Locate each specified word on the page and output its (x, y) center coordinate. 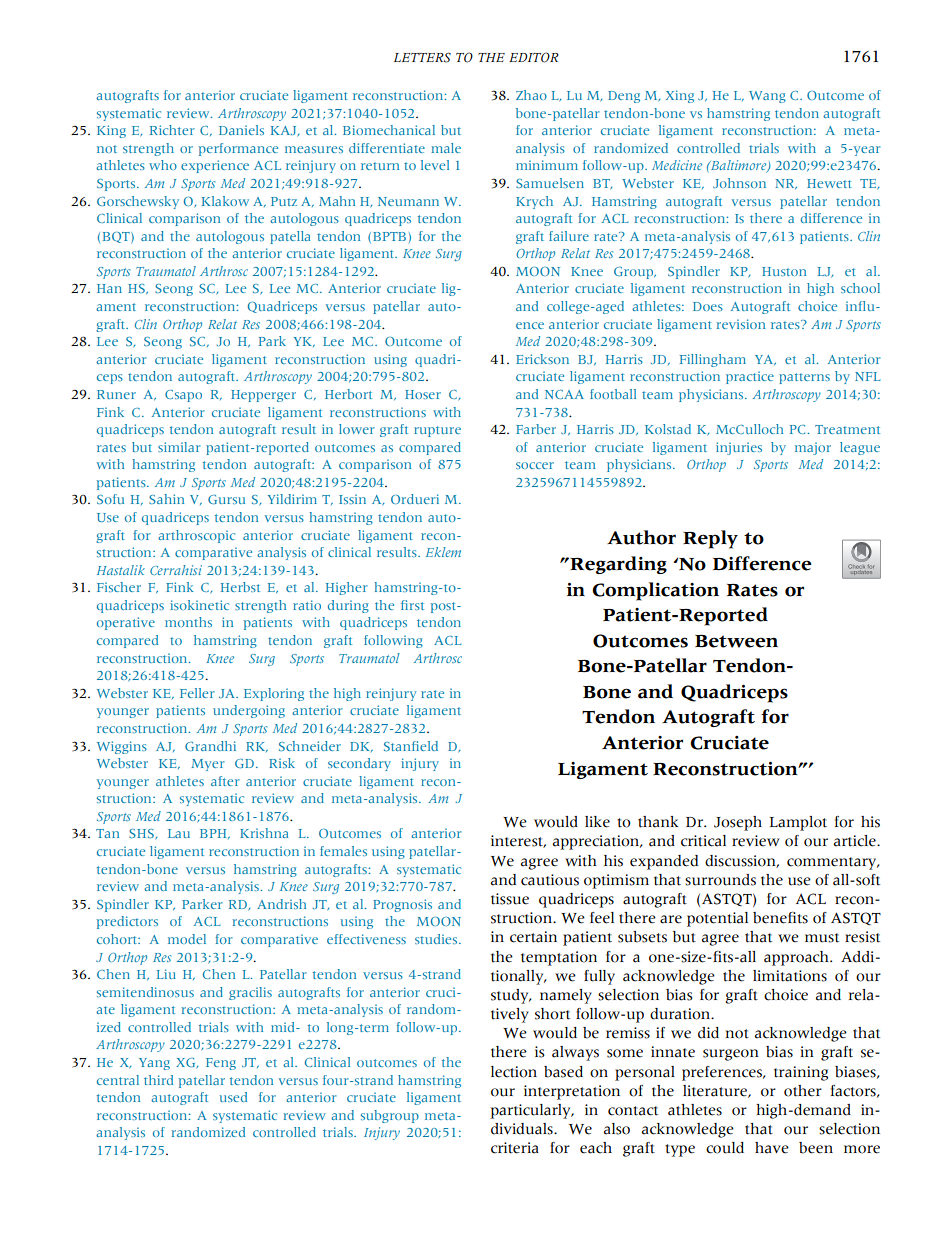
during (348, 606)
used (233, 1097)
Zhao (531, 95)
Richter (172, 130)
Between (736, 641)
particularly (531, 1111)
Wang (767, 97)
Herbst (240, 587)
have (772, 1148)
